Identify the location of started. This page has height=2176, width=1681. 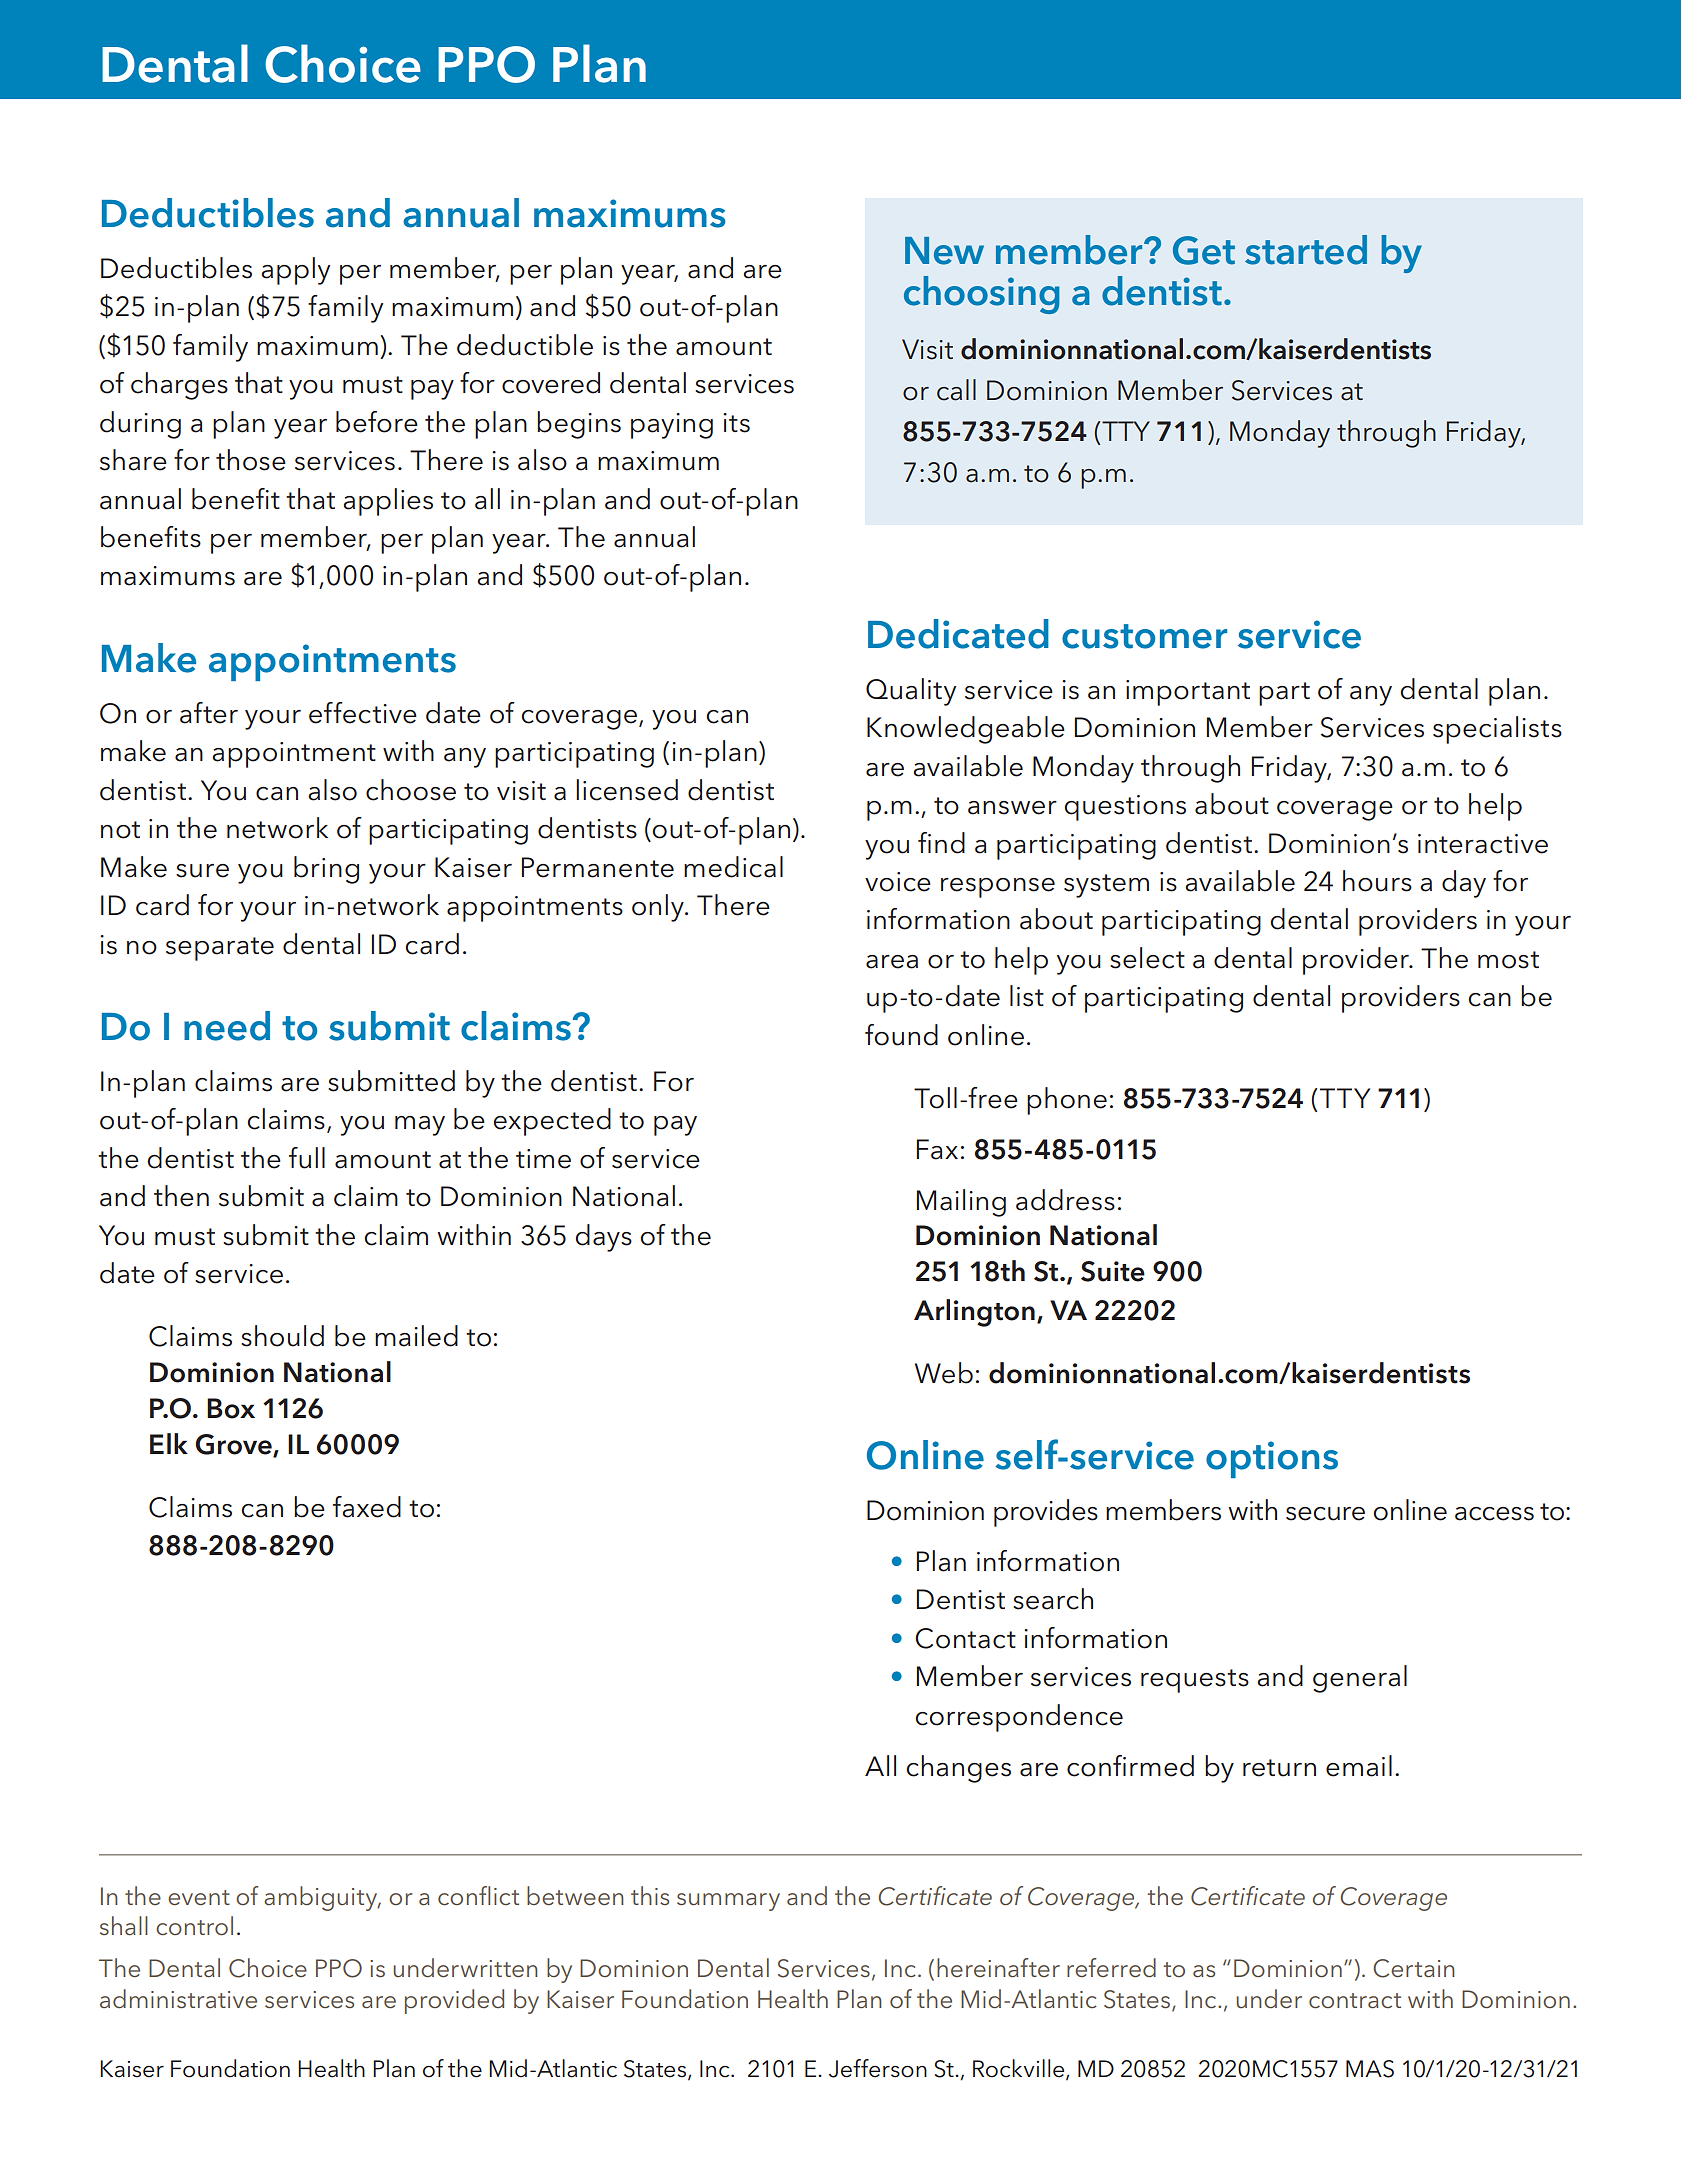
(1306, 250).
